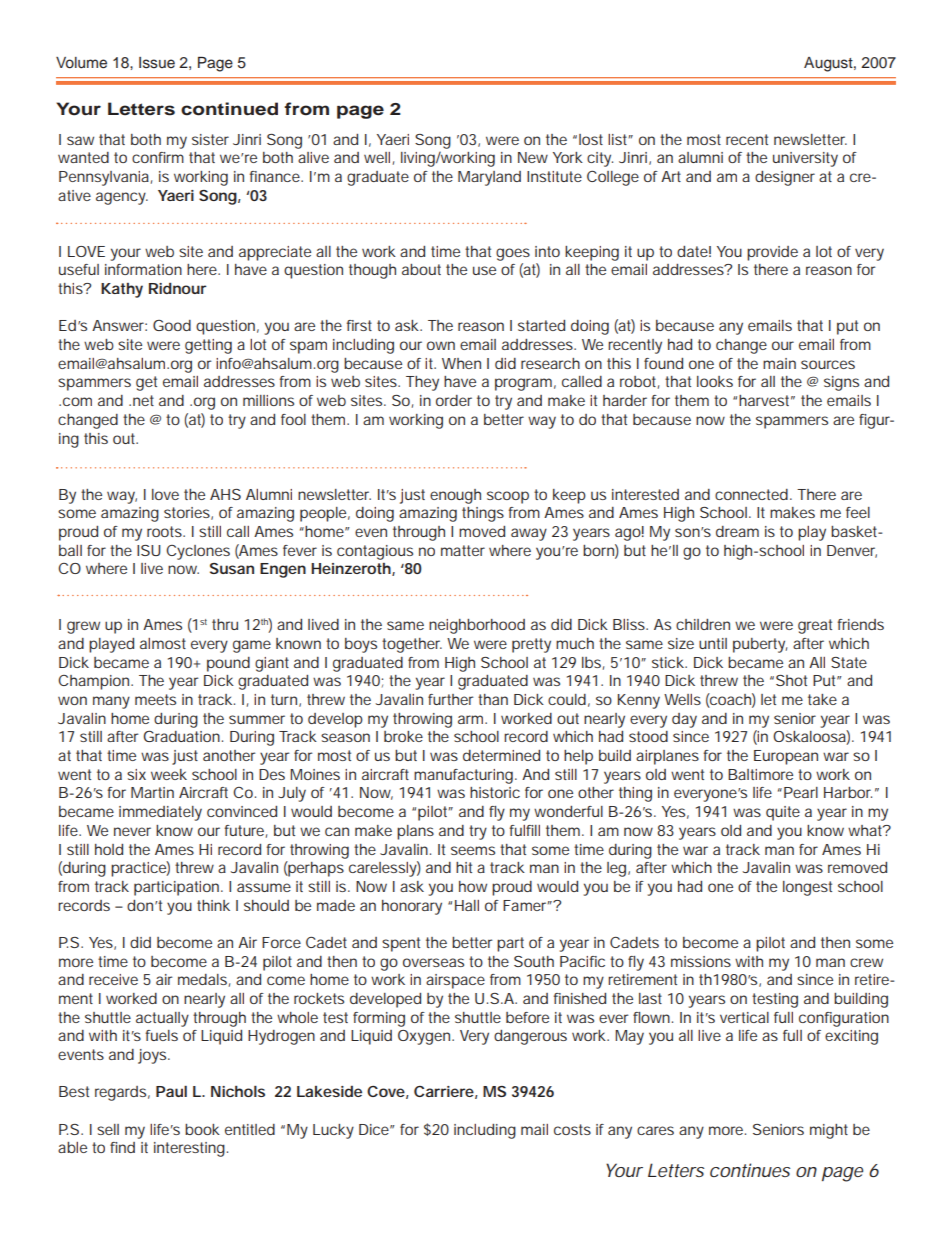  I want to click on puberty, so click(760, 645).
